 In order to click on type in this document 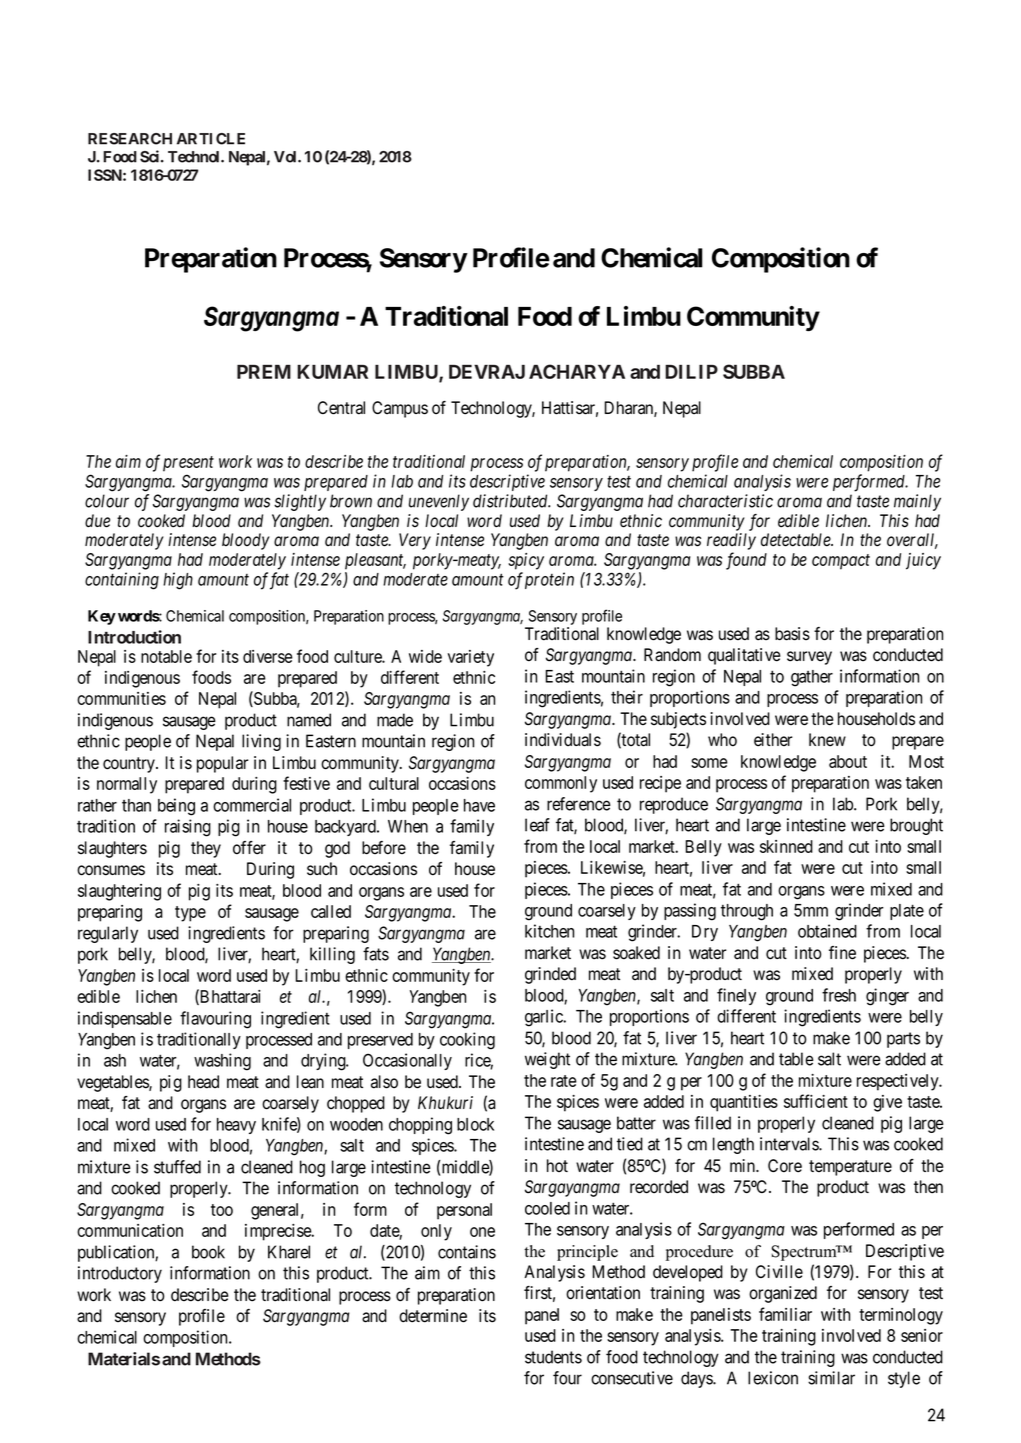, I will do `click(190, 914)`.
